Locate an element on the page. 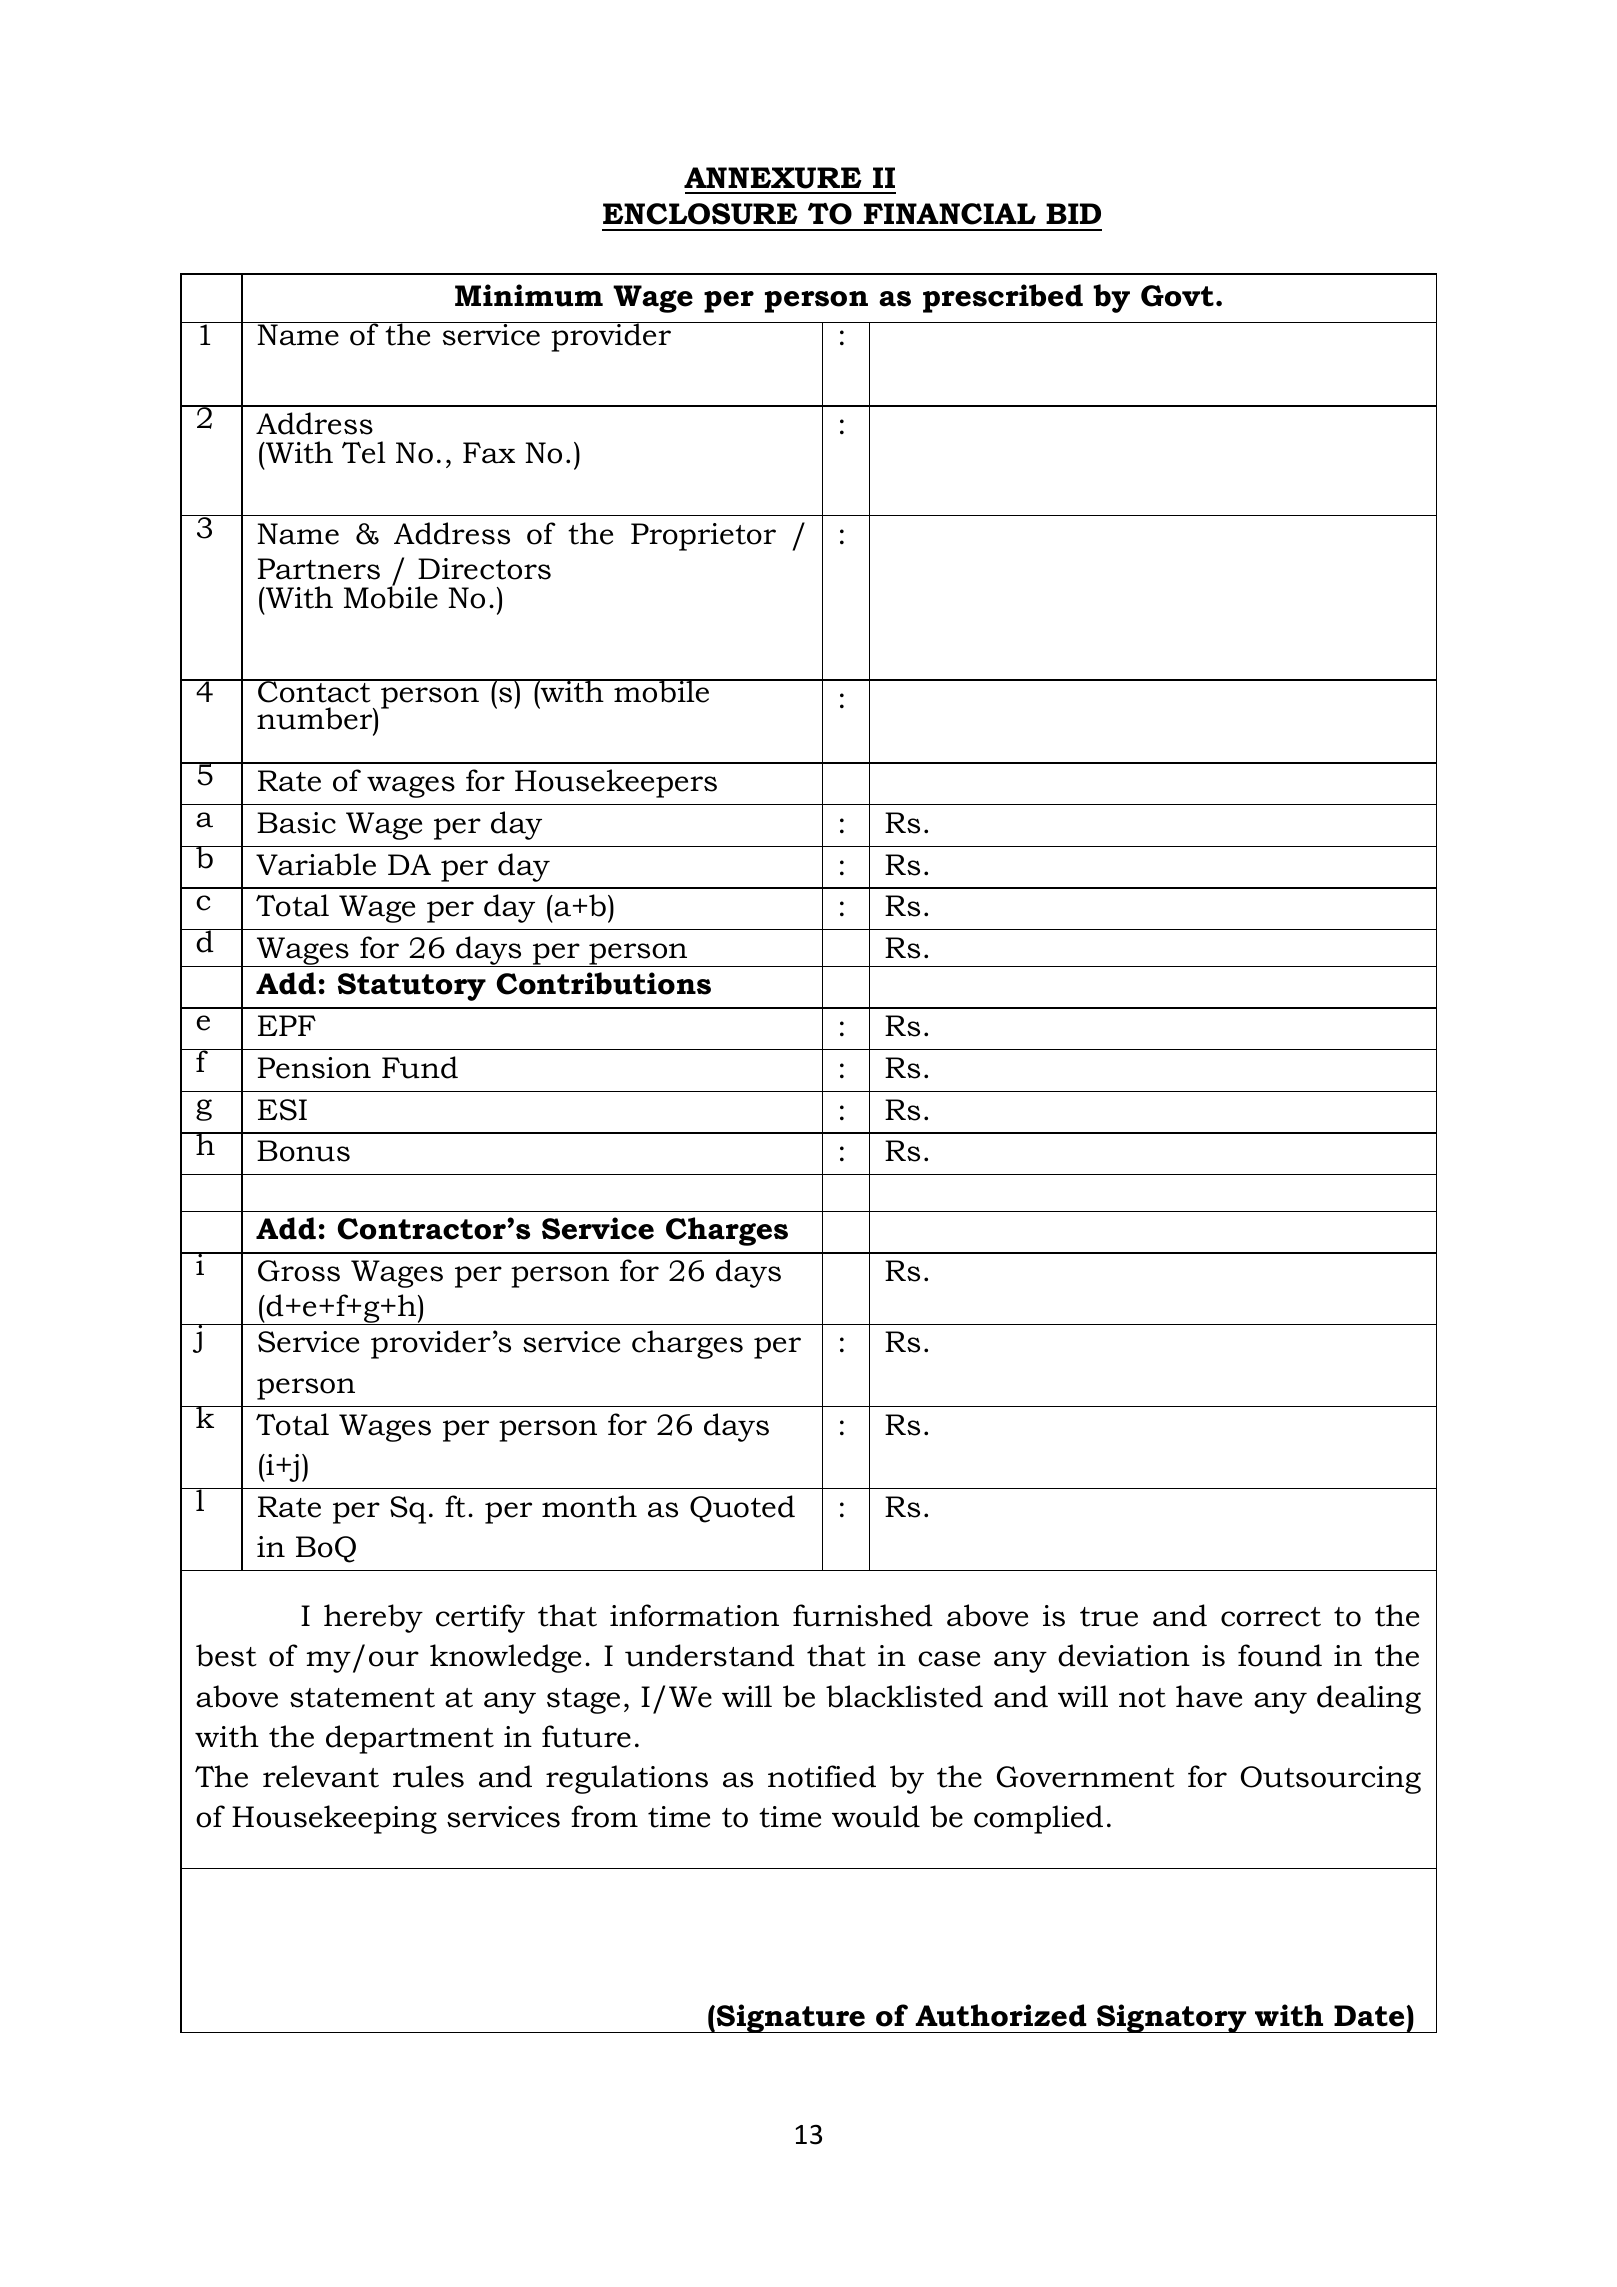 The height and width of the image is (2287, 1617). Govt is located at coordinates (1177, 296).
